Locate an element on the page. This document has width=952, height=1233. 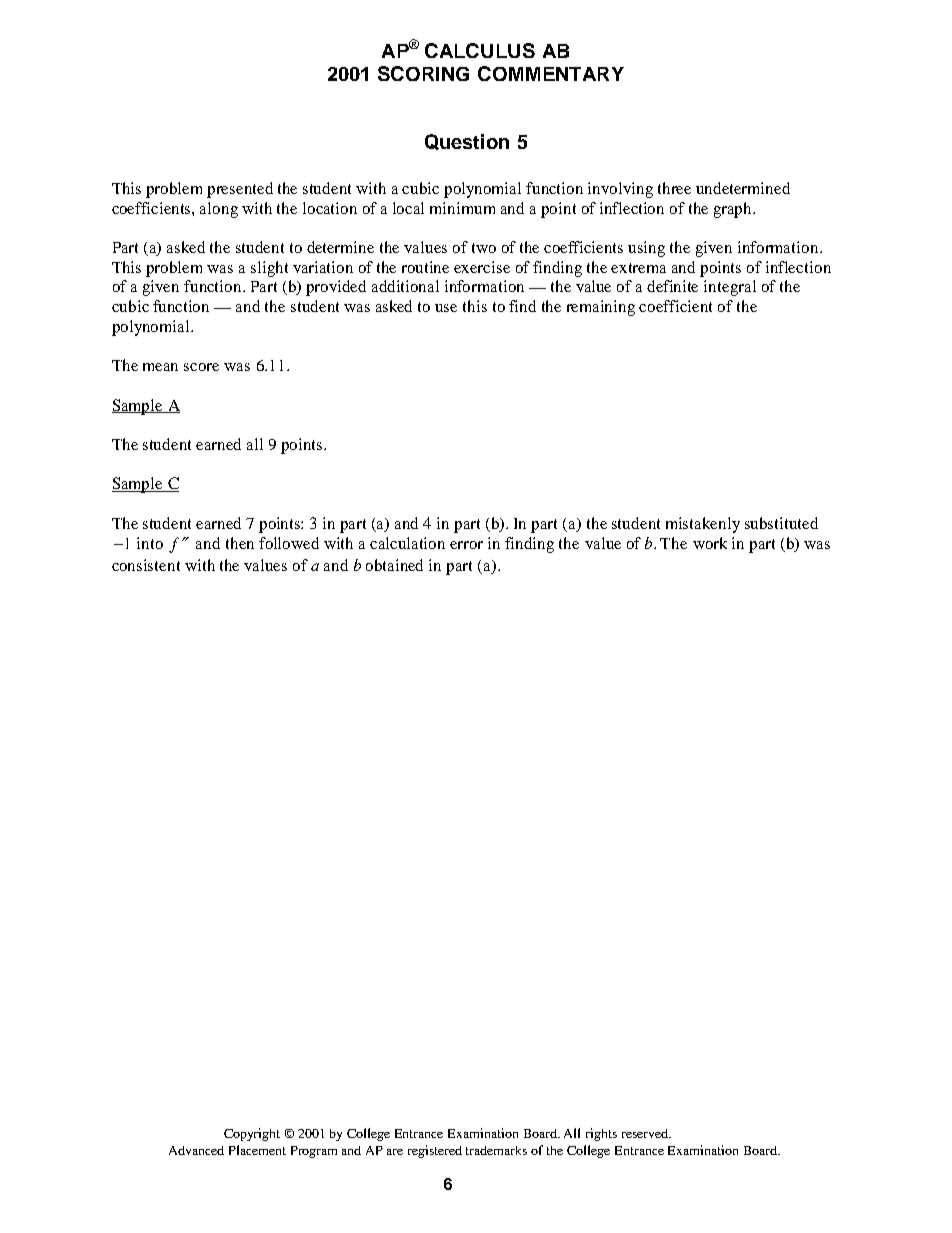
registered is located at coordinates (435, 1151).
